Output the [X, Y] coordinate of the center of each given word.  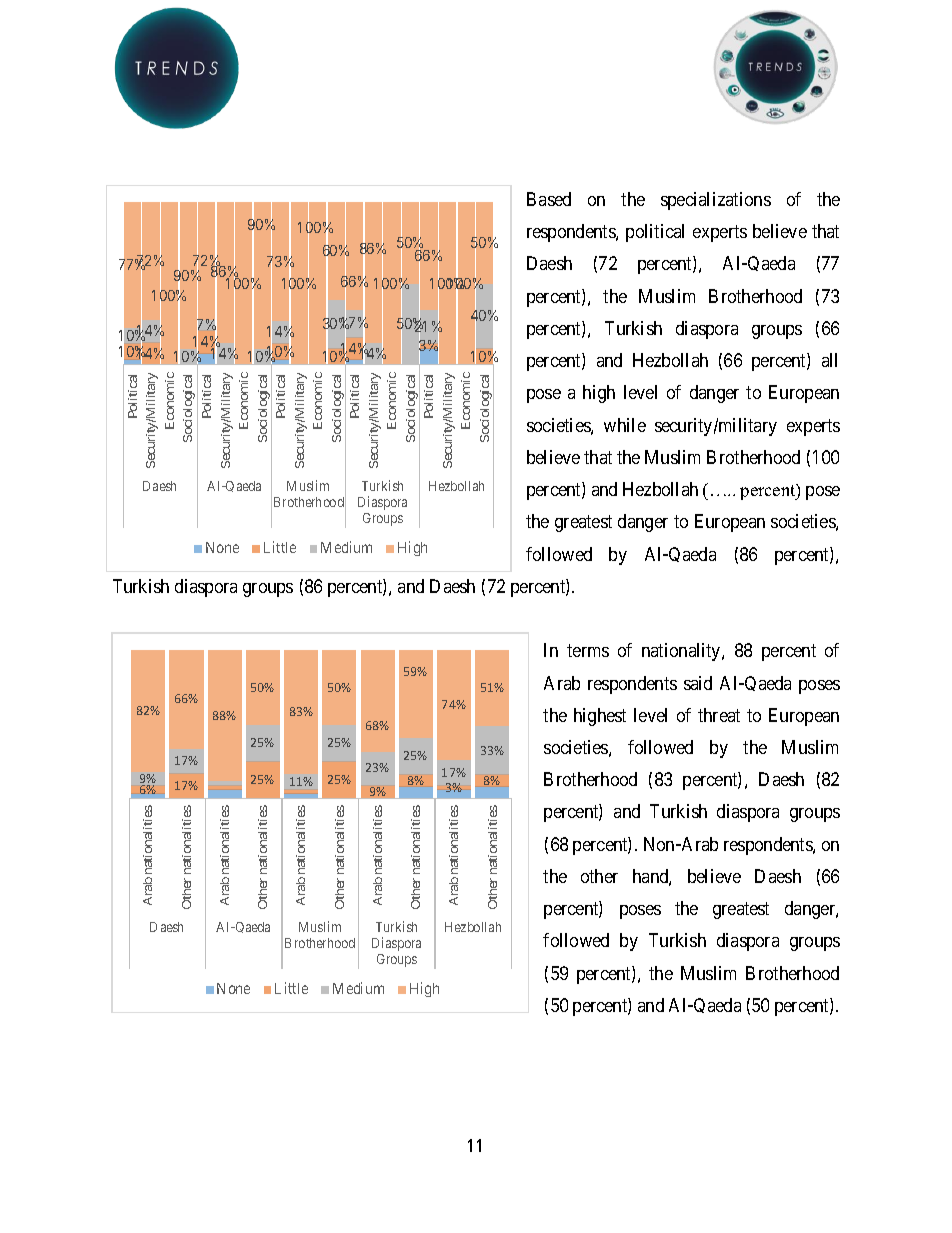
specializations [716, 201]
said [698, 683]
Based [549, 199]
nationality [682, 652]
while [625, 425]
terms [588, 650]
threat [719, 715]
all [829, 360]
